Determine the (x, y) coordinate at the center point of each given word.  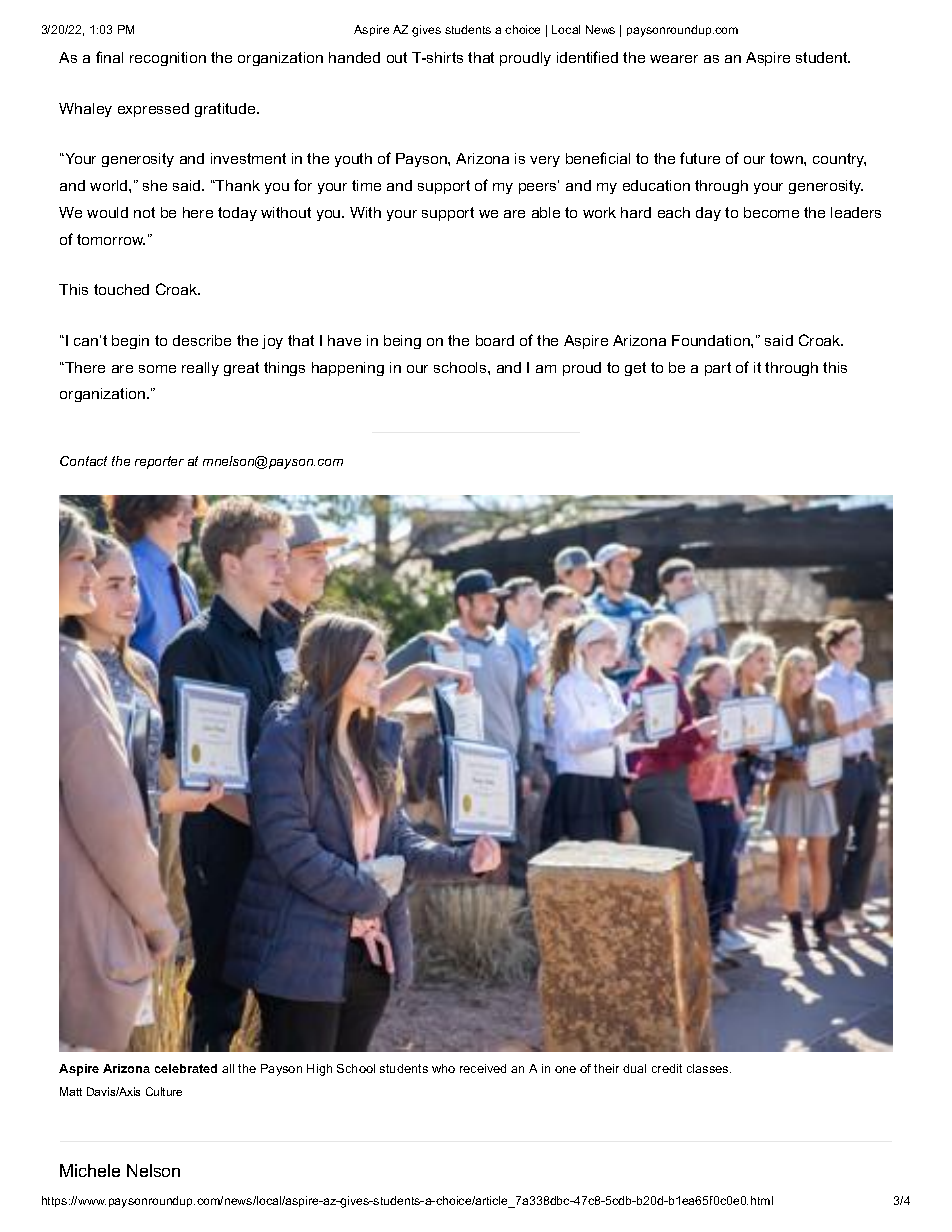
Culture (164, 1091)
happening (348, 369)
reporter (159, 462)
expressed (153, 110)
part (718, 369)
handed (354, 57)
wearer (674, 59)
